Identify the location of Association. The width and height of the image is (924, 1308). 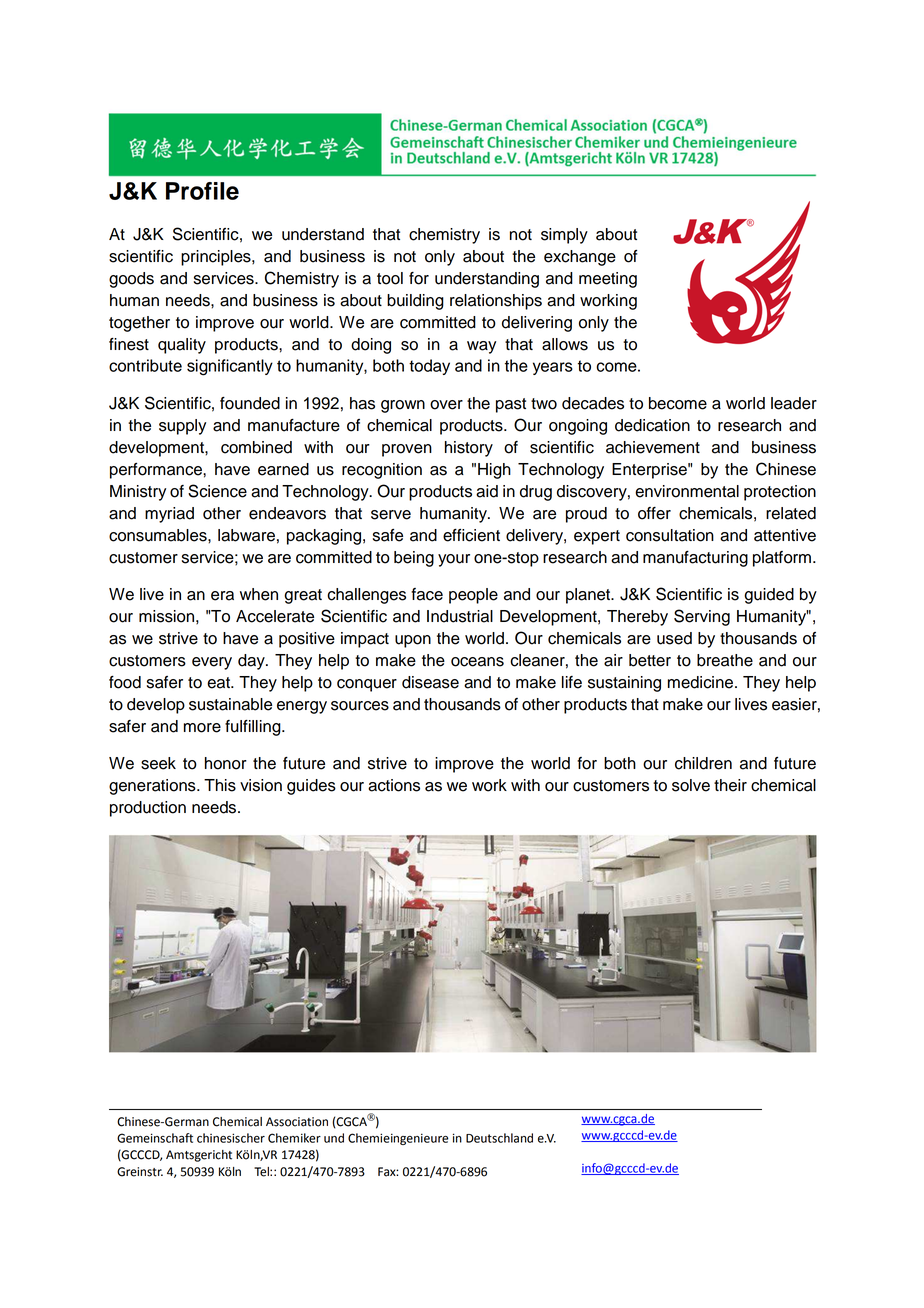
(297, 1122).
